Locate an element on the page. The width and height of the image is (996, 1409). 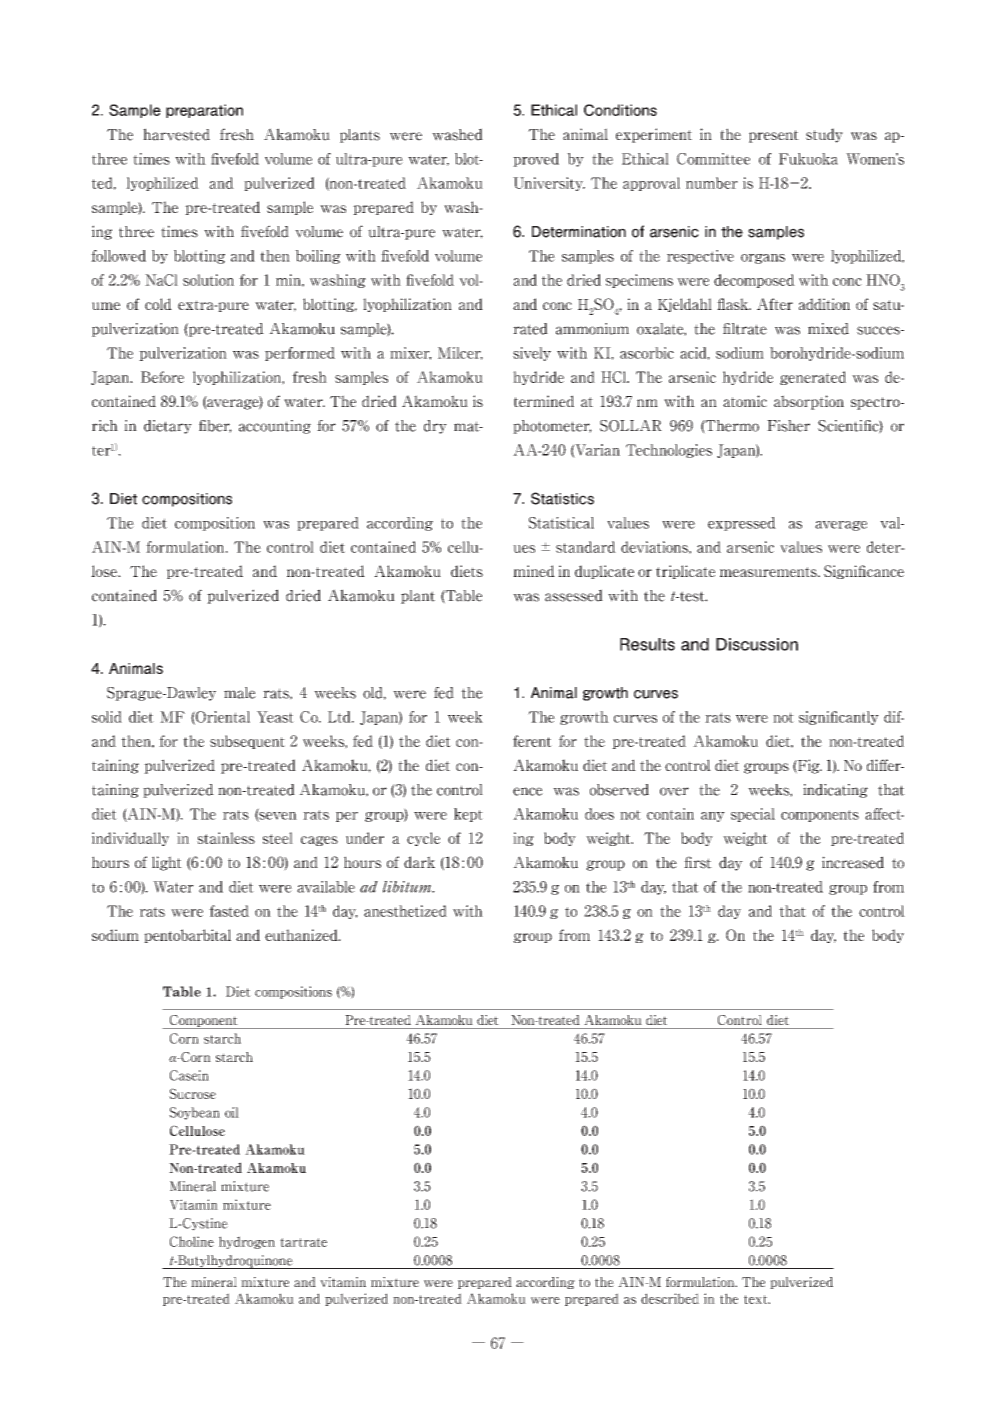
Choline is located at coordinates (192, 1241).
